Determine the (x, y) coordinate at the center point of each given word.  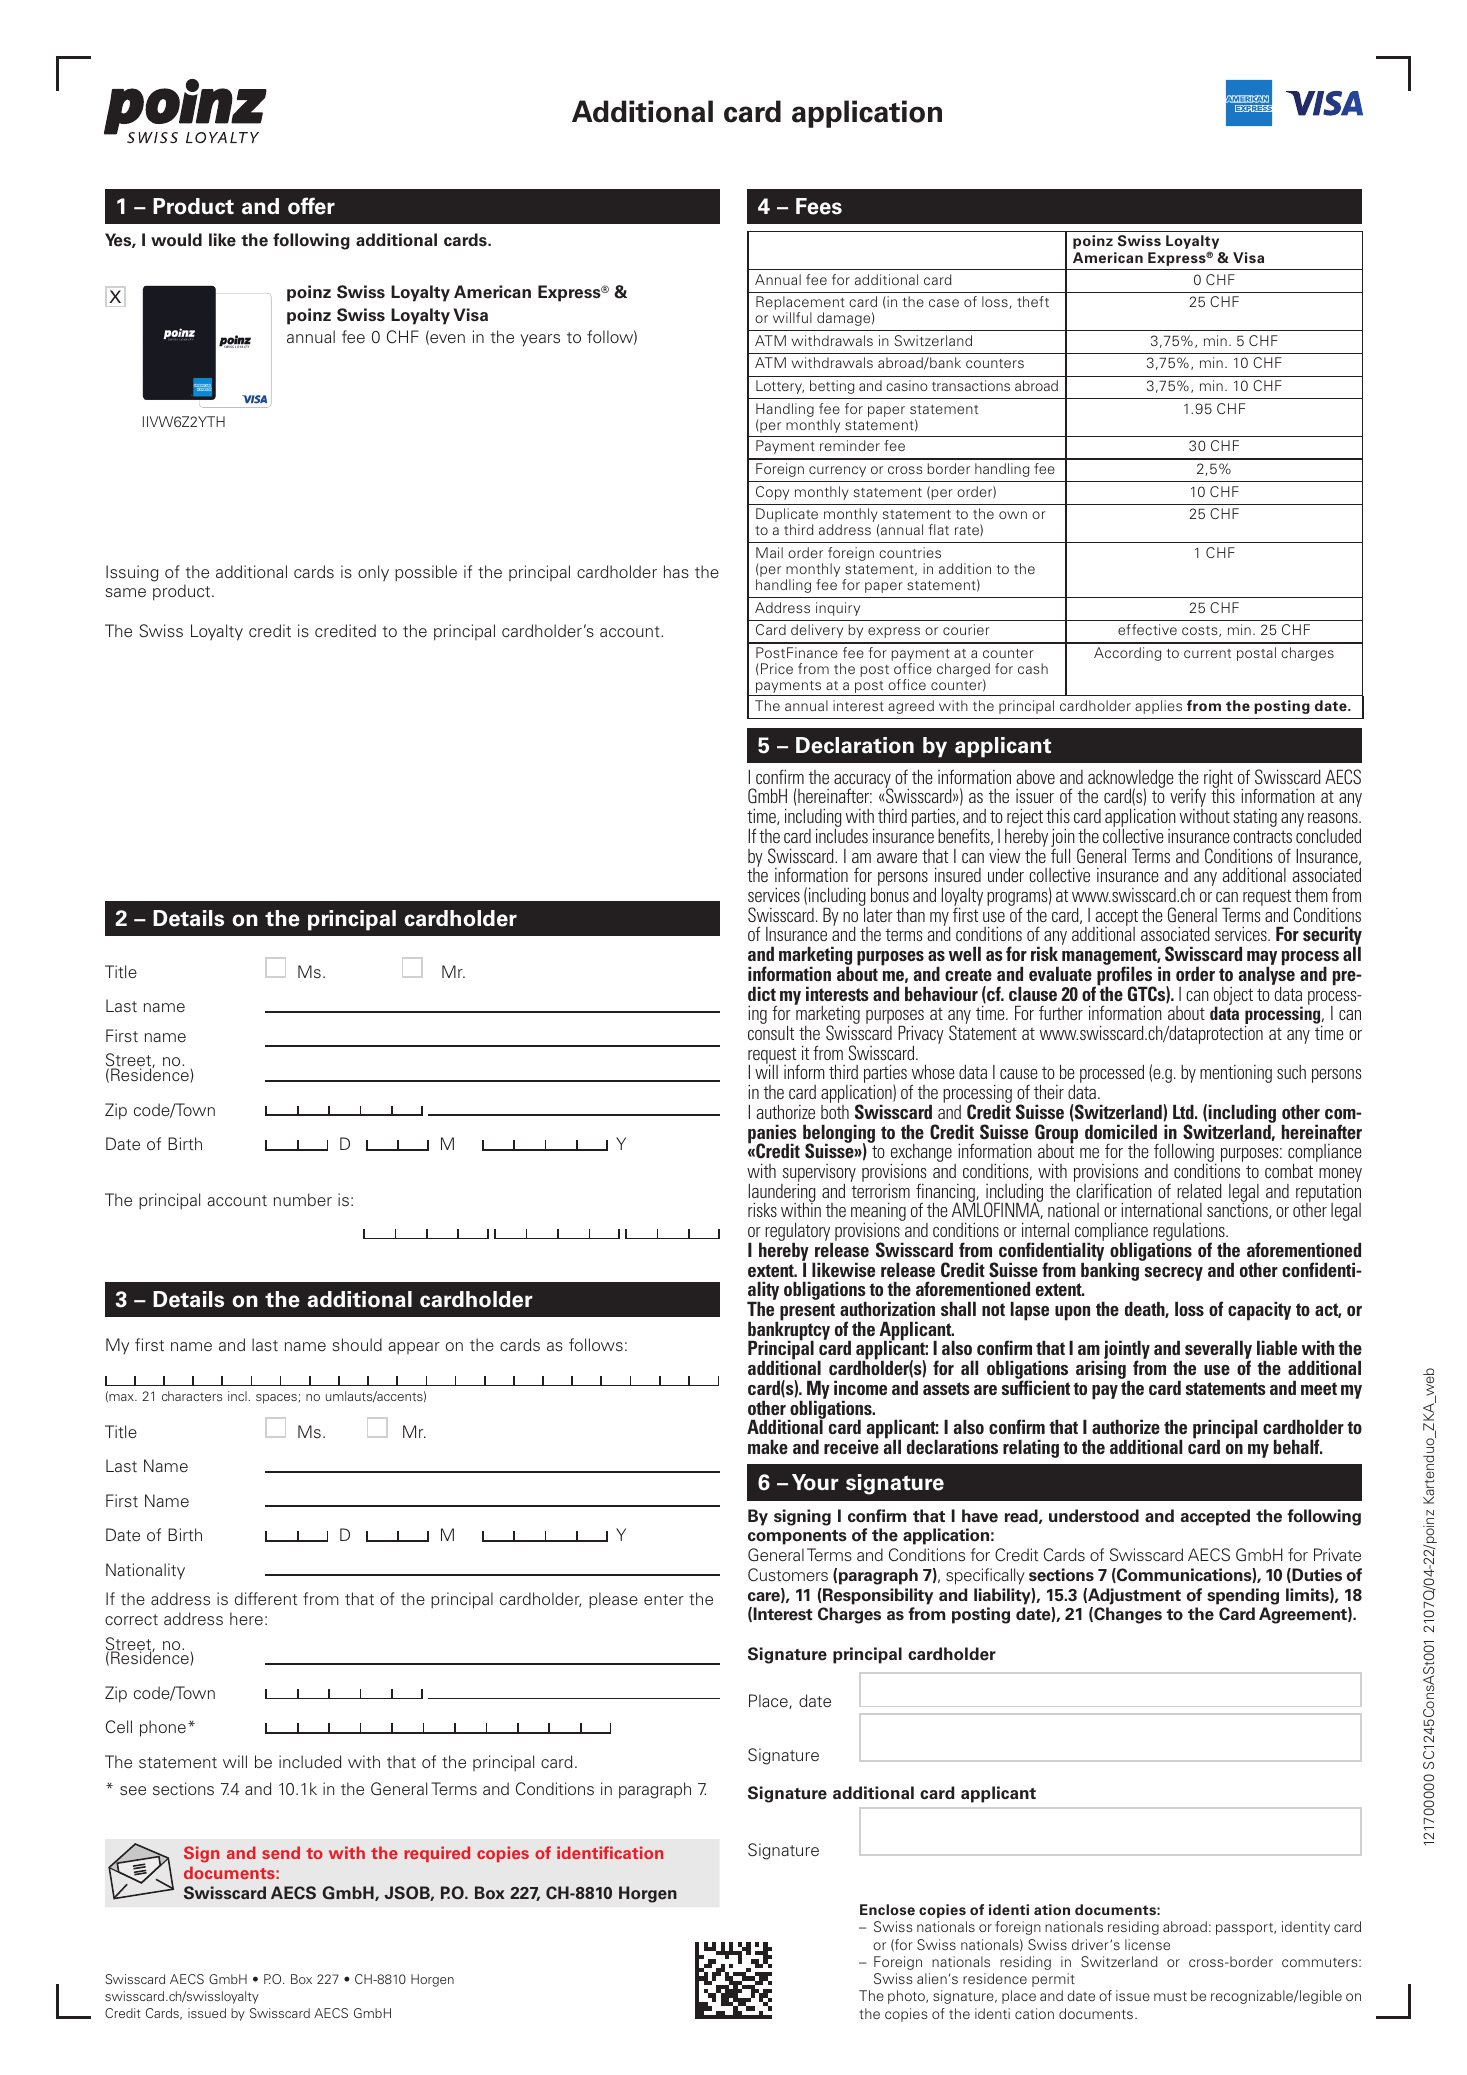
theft (1033, 301)
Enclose (887, 1910)
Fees (819, 206)
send (281, 1852)
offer (311, 206)
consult (771, 1032)
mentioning (1236, 1074)
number (303, 1199)
